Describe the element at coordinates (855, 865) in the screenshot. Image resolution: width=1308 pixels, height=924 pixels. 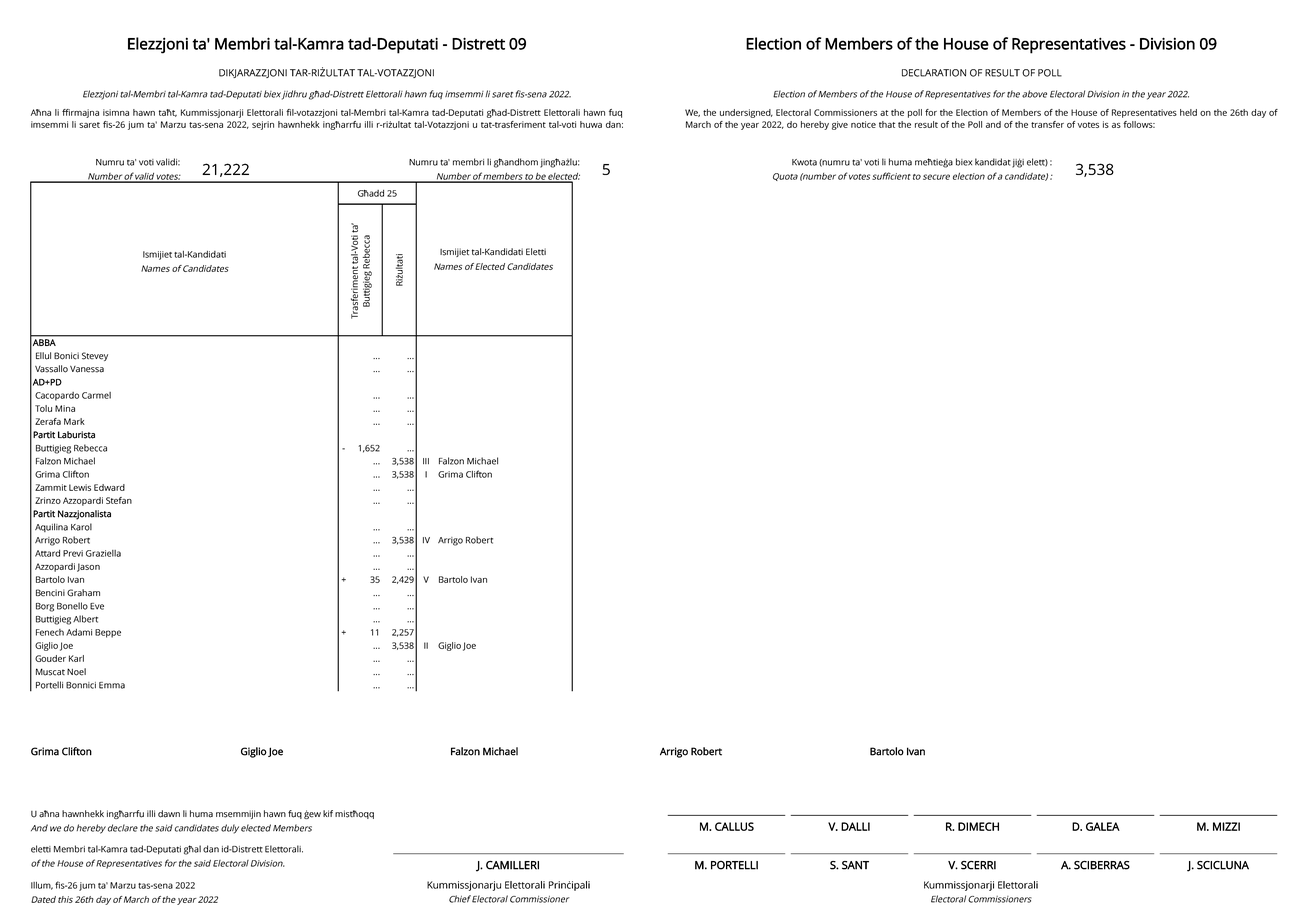
I see `SANT` at that location.
